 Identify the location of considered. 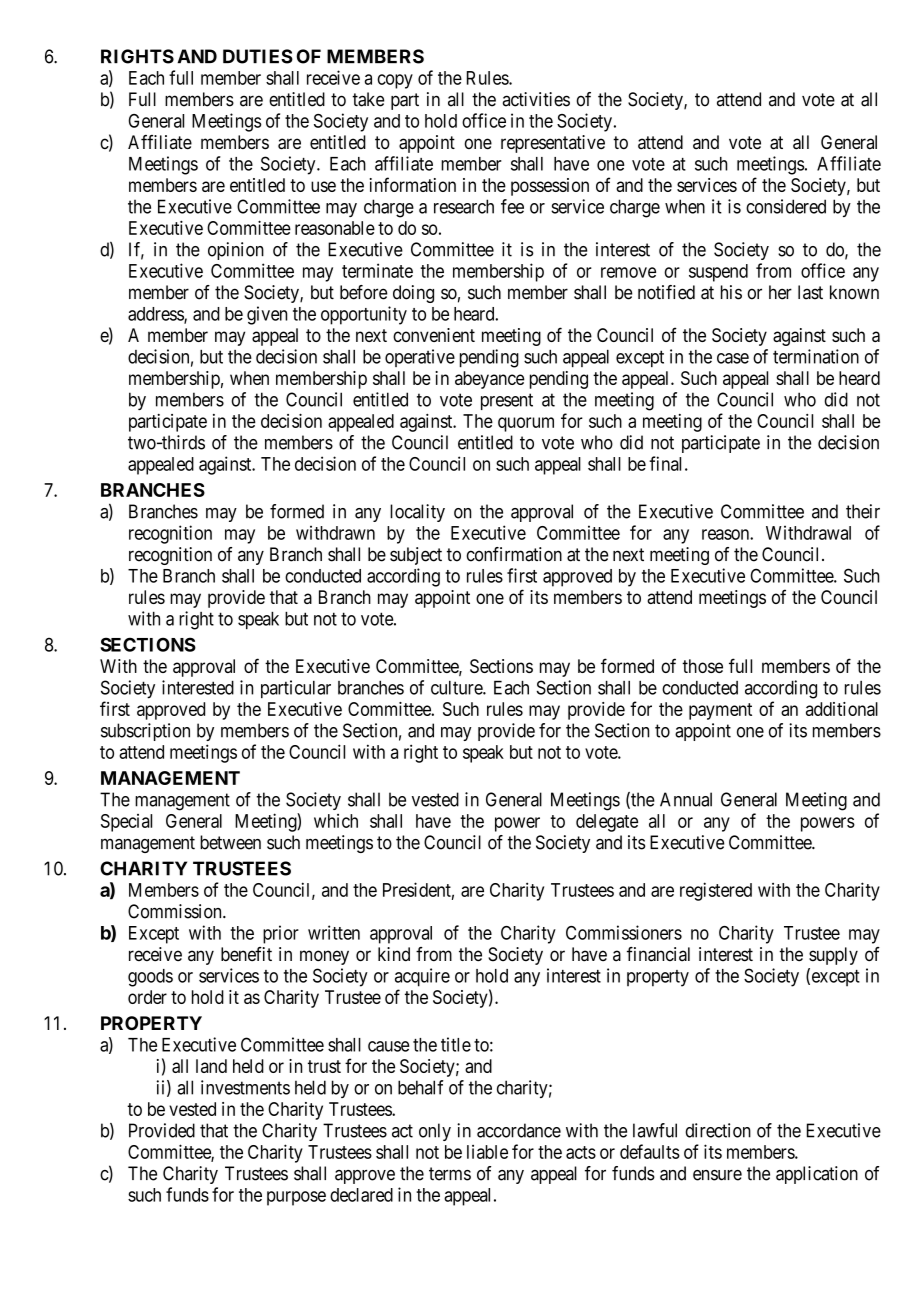
(786, 206).
